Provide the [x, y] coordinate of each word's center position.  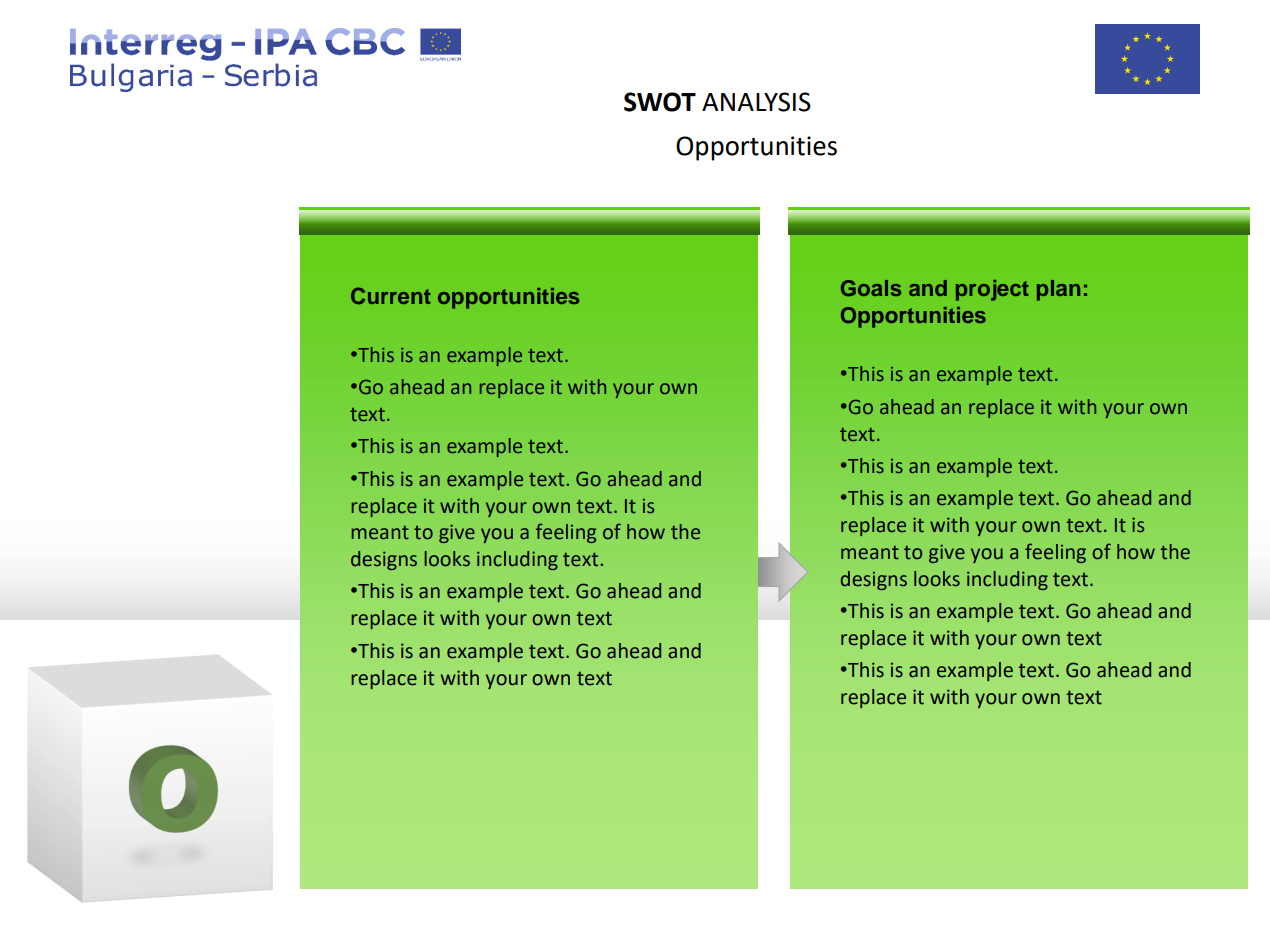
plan [1058, 290]
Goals [871, 288]
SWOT [660, 102]
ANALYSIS [756, 102]
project [992, 290]
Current [391, 296]
